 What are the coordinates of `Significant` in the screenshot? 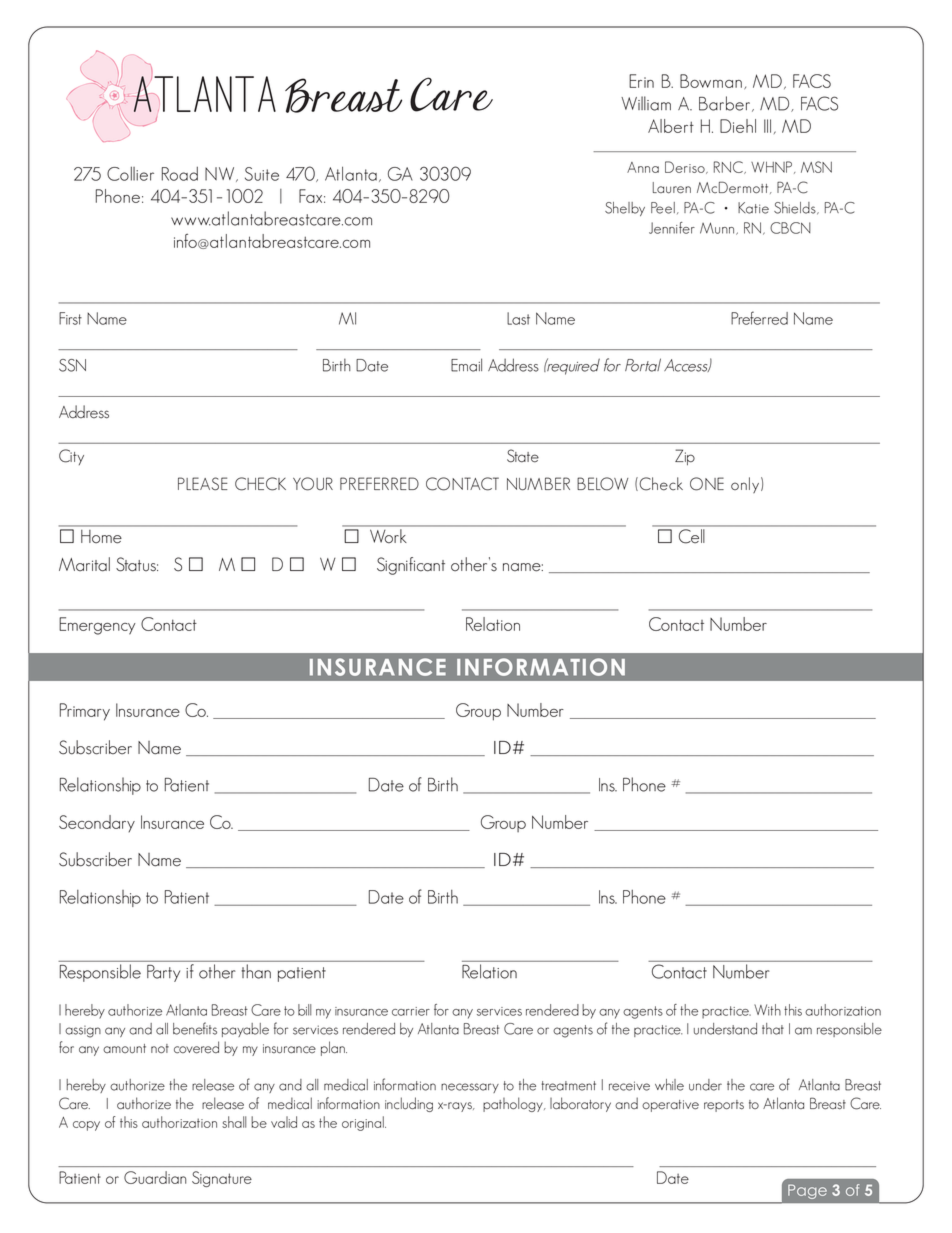 It's located at (411, 566).
